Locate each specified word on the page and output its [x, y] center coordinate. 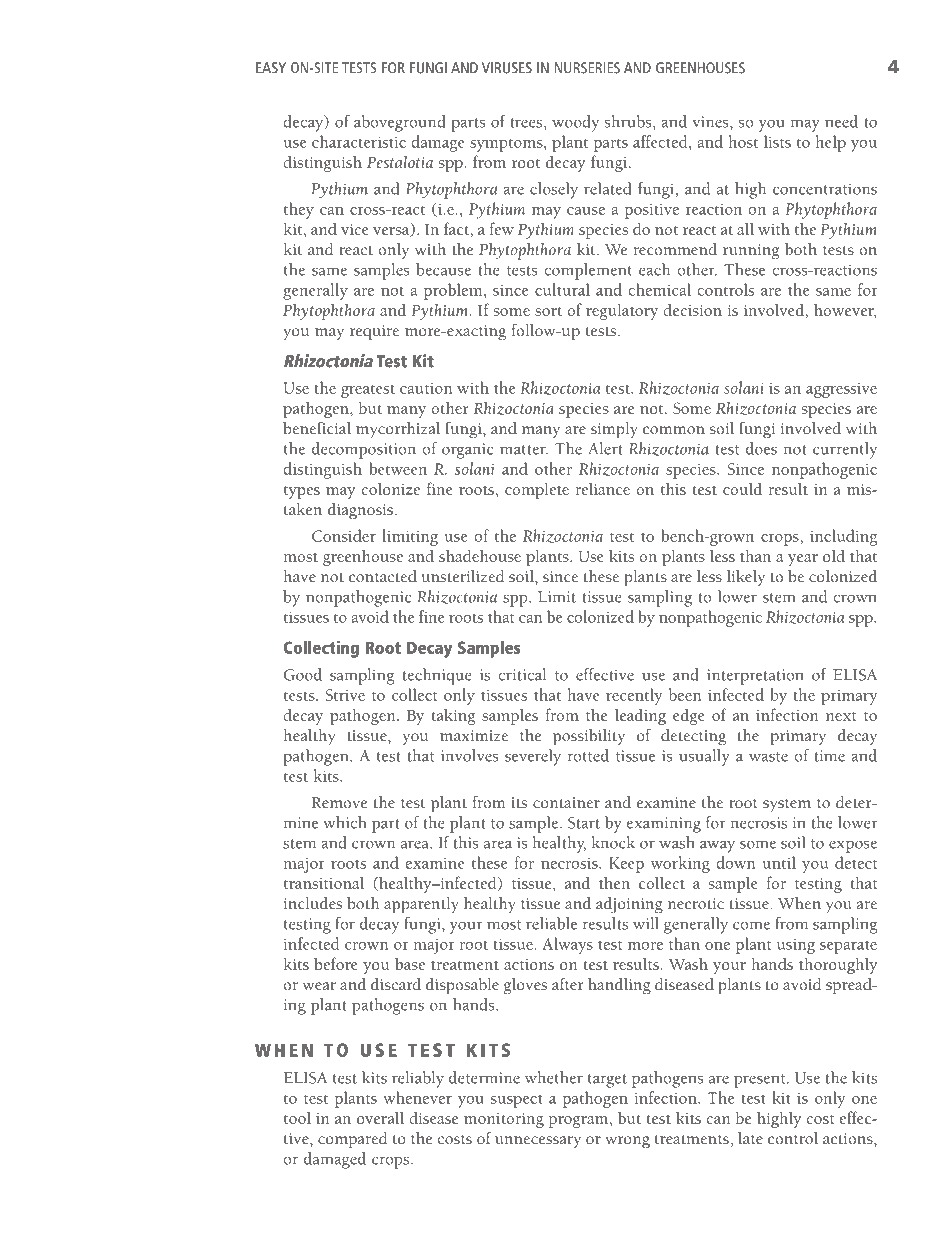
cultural [562, 289]
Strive [345, 695]
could [742, 488]
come [751, 925]
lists [777, 141]
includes [313, 903]
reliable [551, 923]
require [374, 333]
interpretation [755, 677]
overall [380, 1117]
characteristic [359, 141]
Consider [344, 535]
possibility [589, 737]
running [751, 252]
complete [537, 490]
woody [575, 123]
